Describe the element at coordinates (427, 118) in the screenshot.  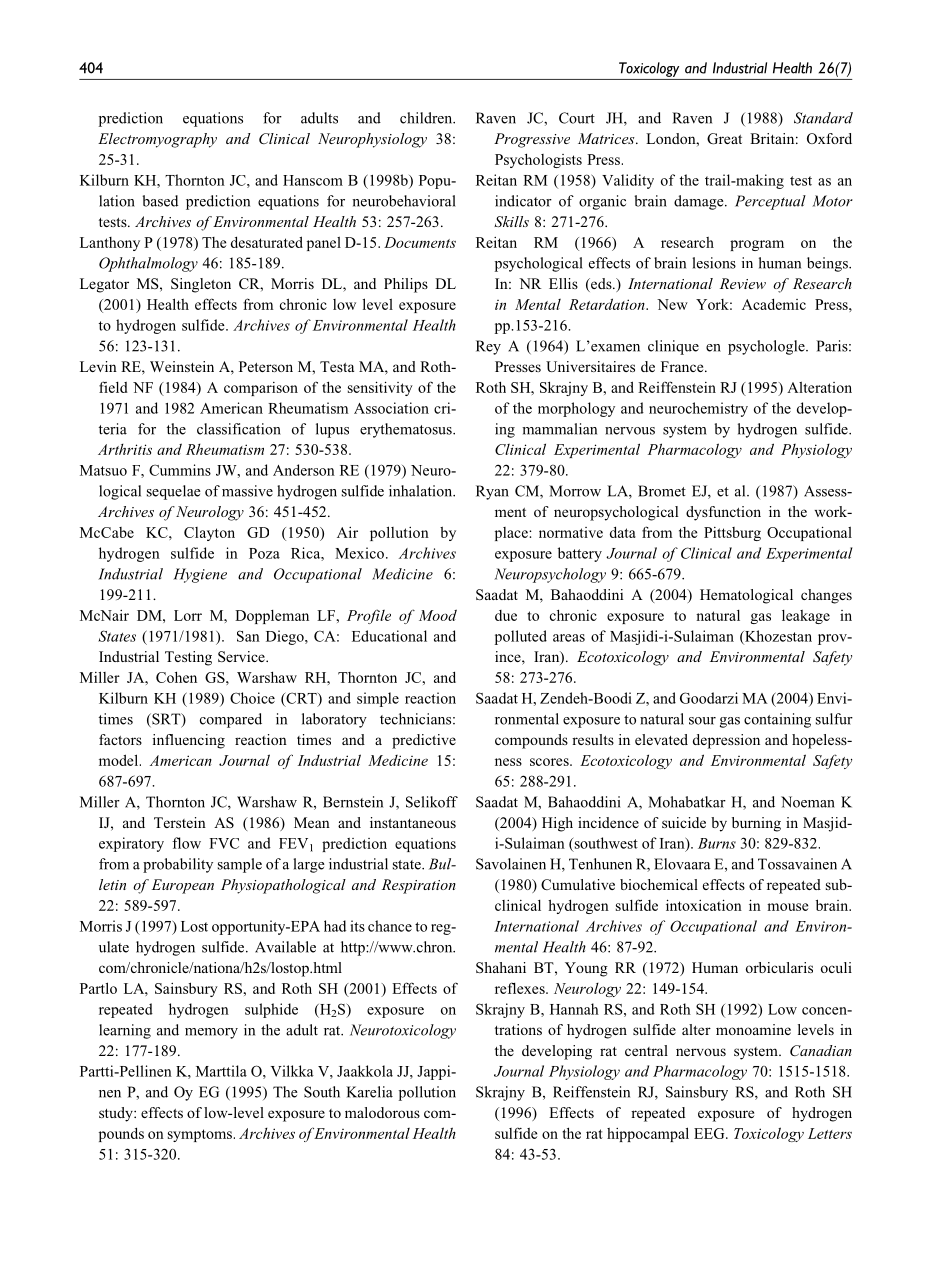
I see `children` at that location.
